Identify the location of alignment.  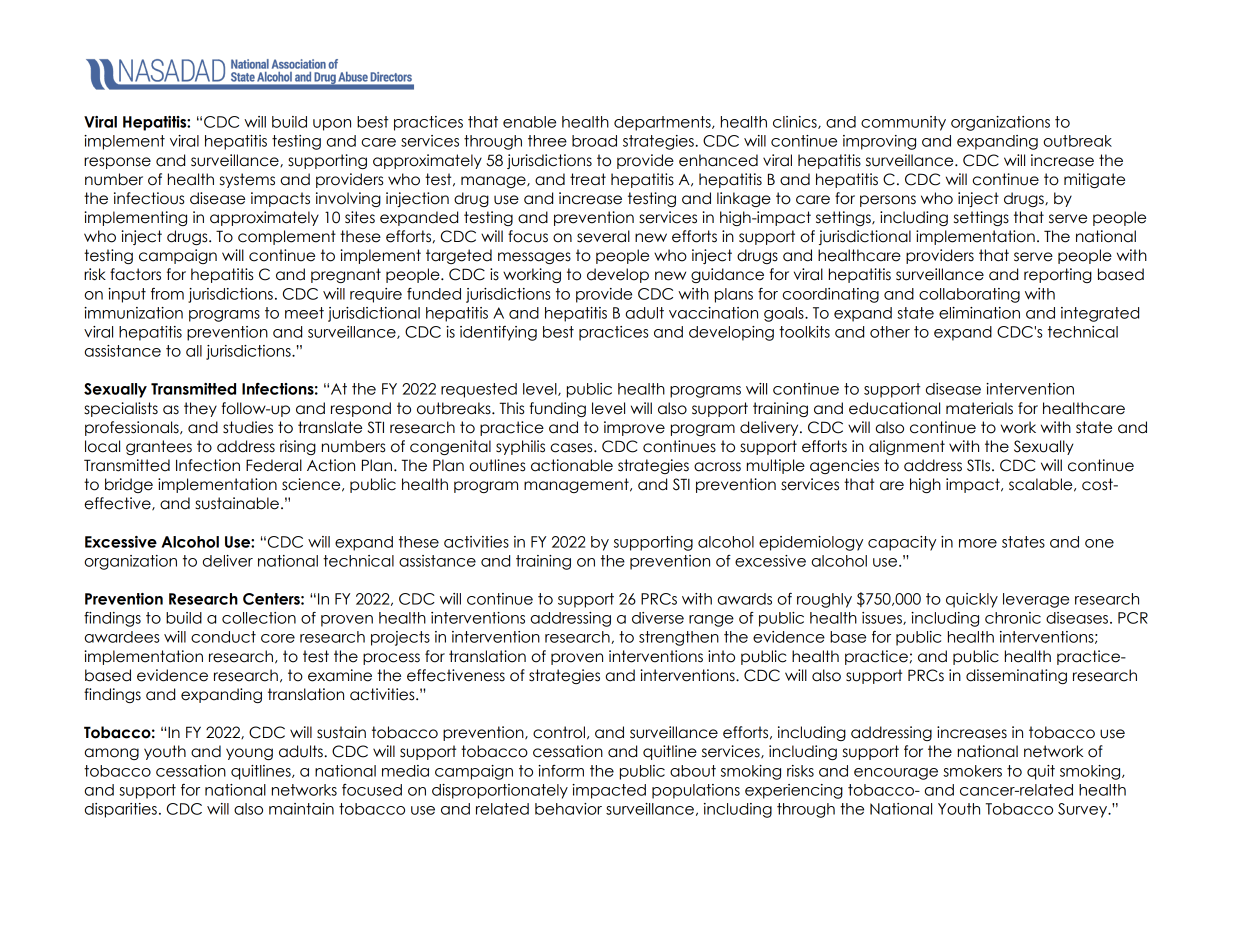
(907, 447).
